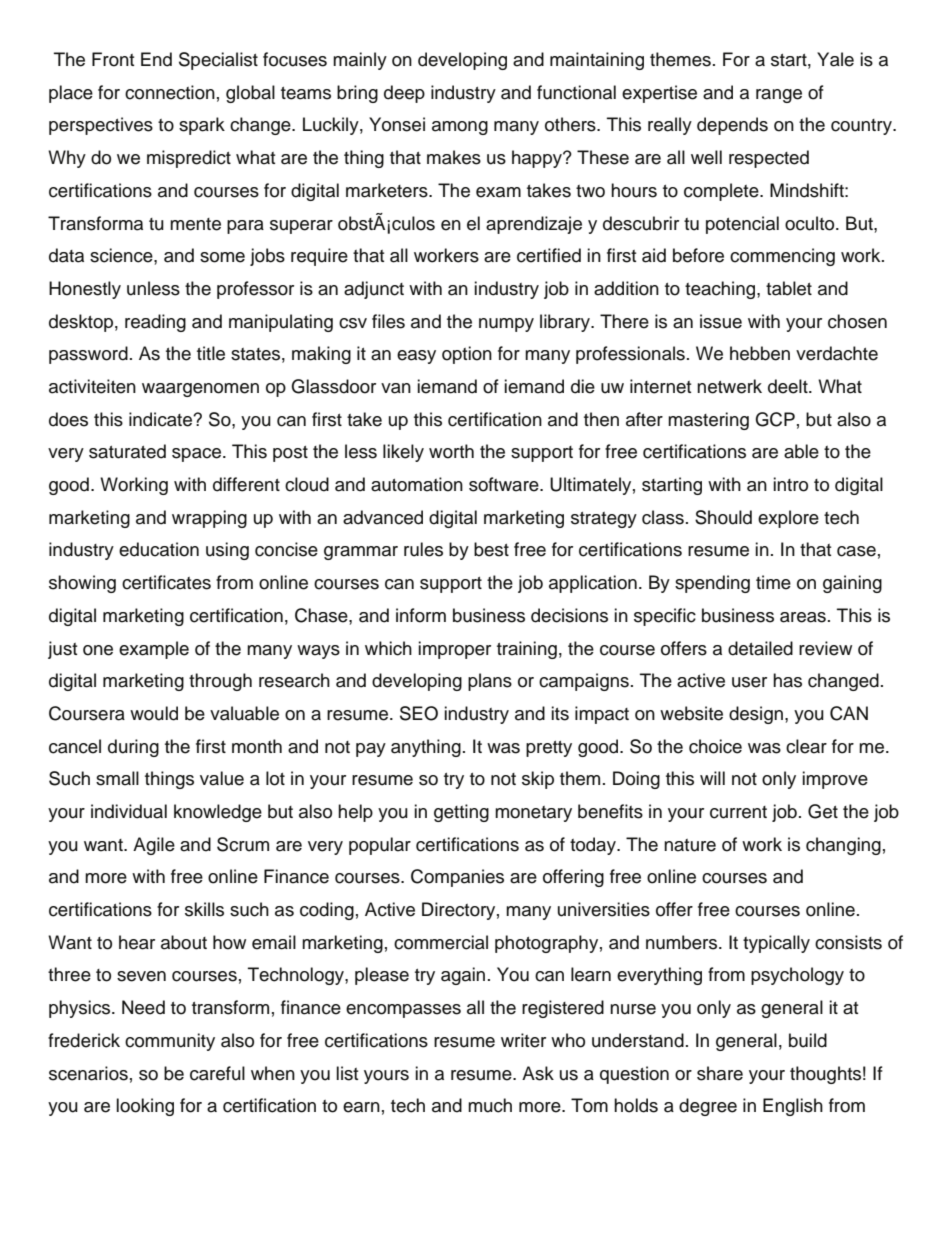 This screenshot has width=952, height=1233. I want to click on share, so click(720, 1073).
